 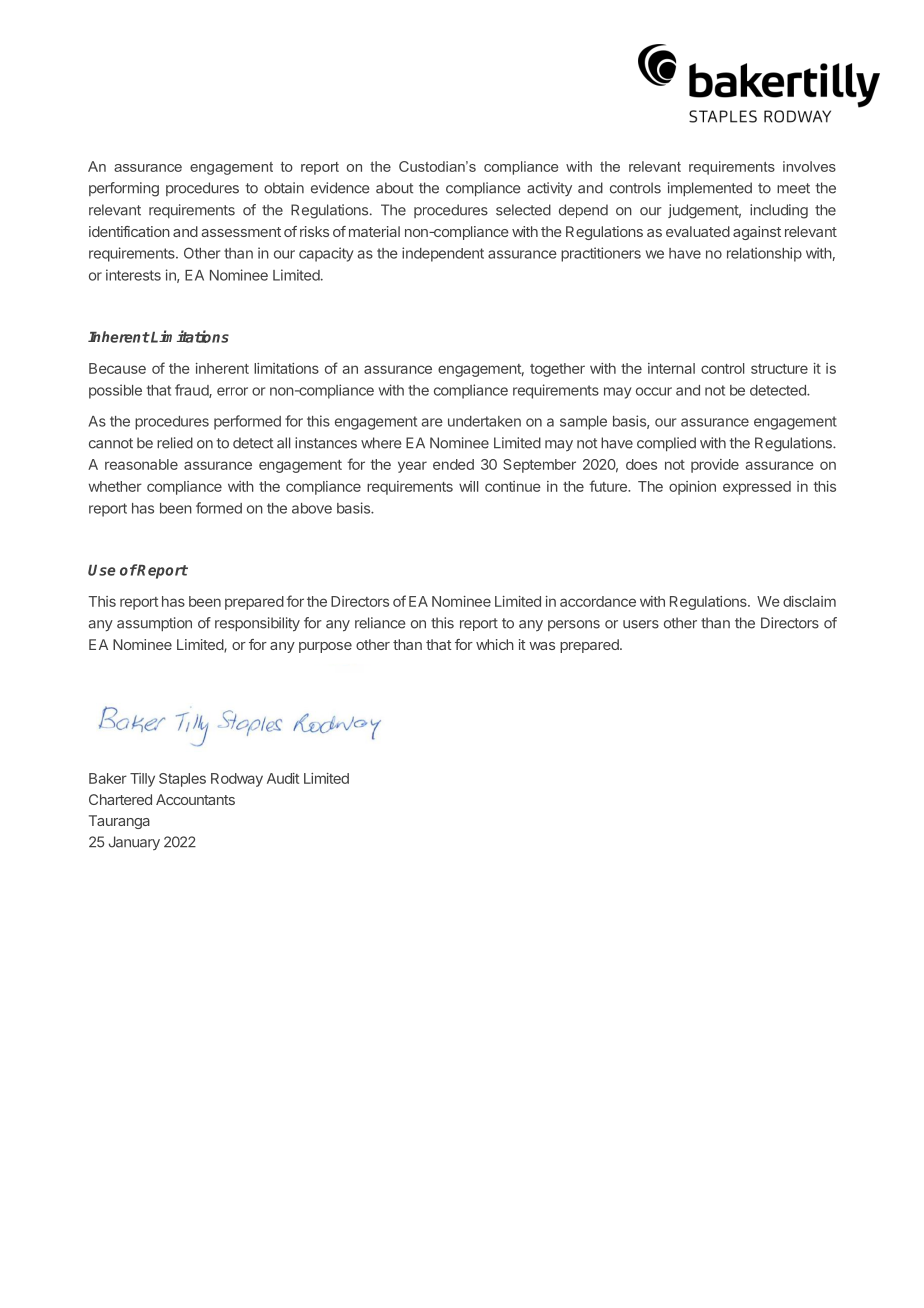 What do you see at coordinates (710, 189) in the page?
I see `implemented` at bounding box center [710, 189].
